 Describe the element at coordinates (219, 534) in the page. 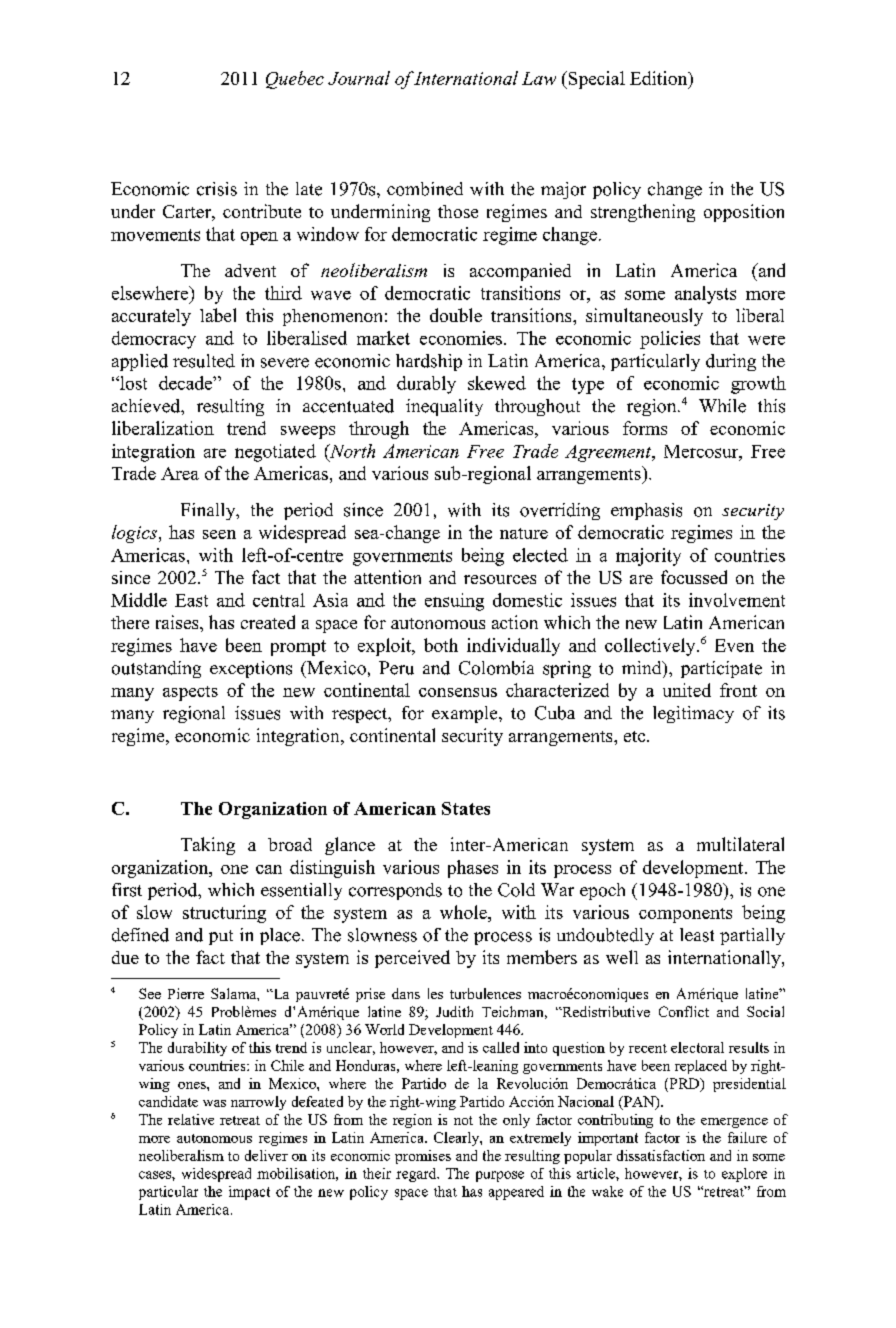

I see `seen` at that location.
